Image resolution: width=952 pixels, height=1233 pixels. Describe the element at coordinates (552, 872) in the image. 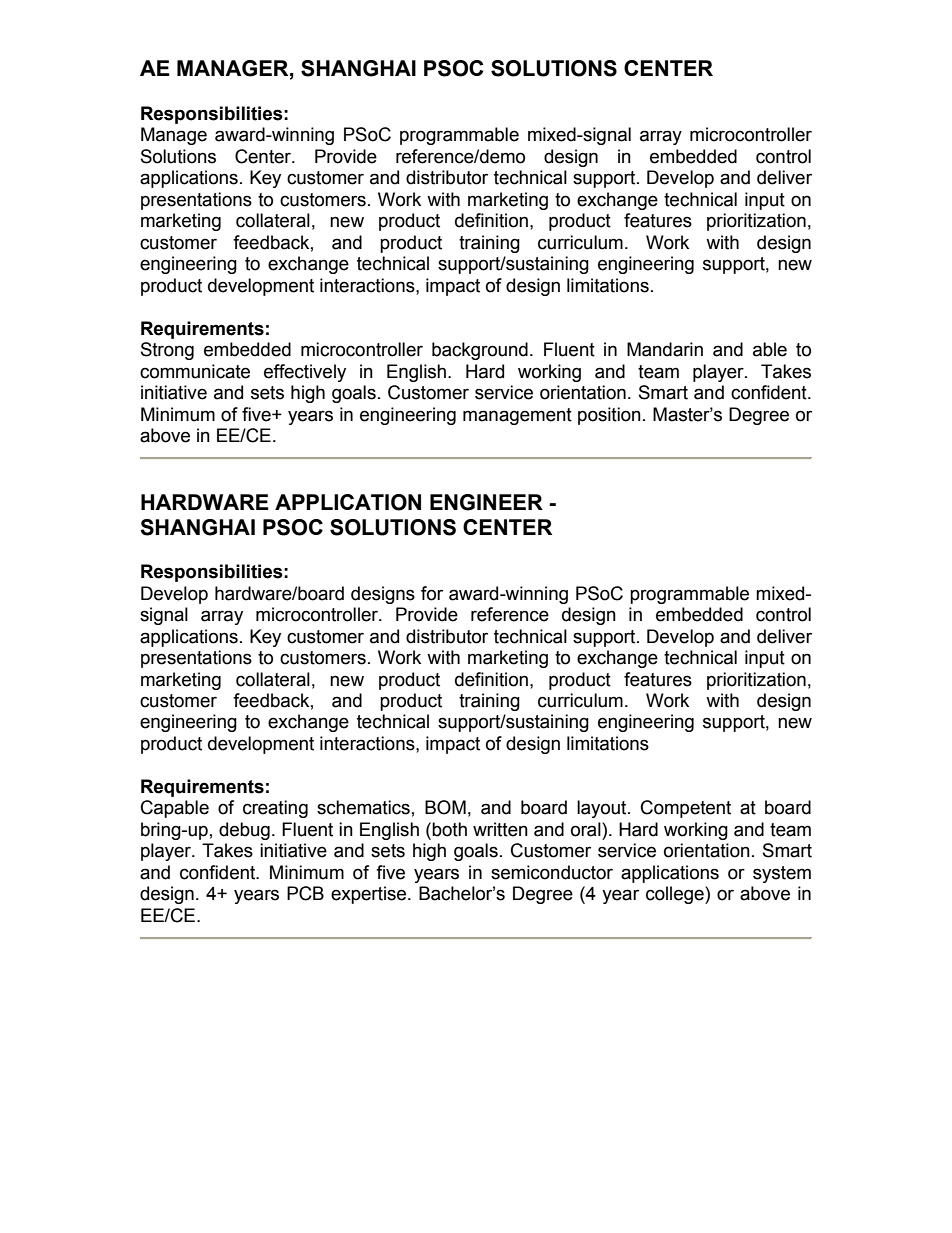

I see `semiconductor` at that location.
